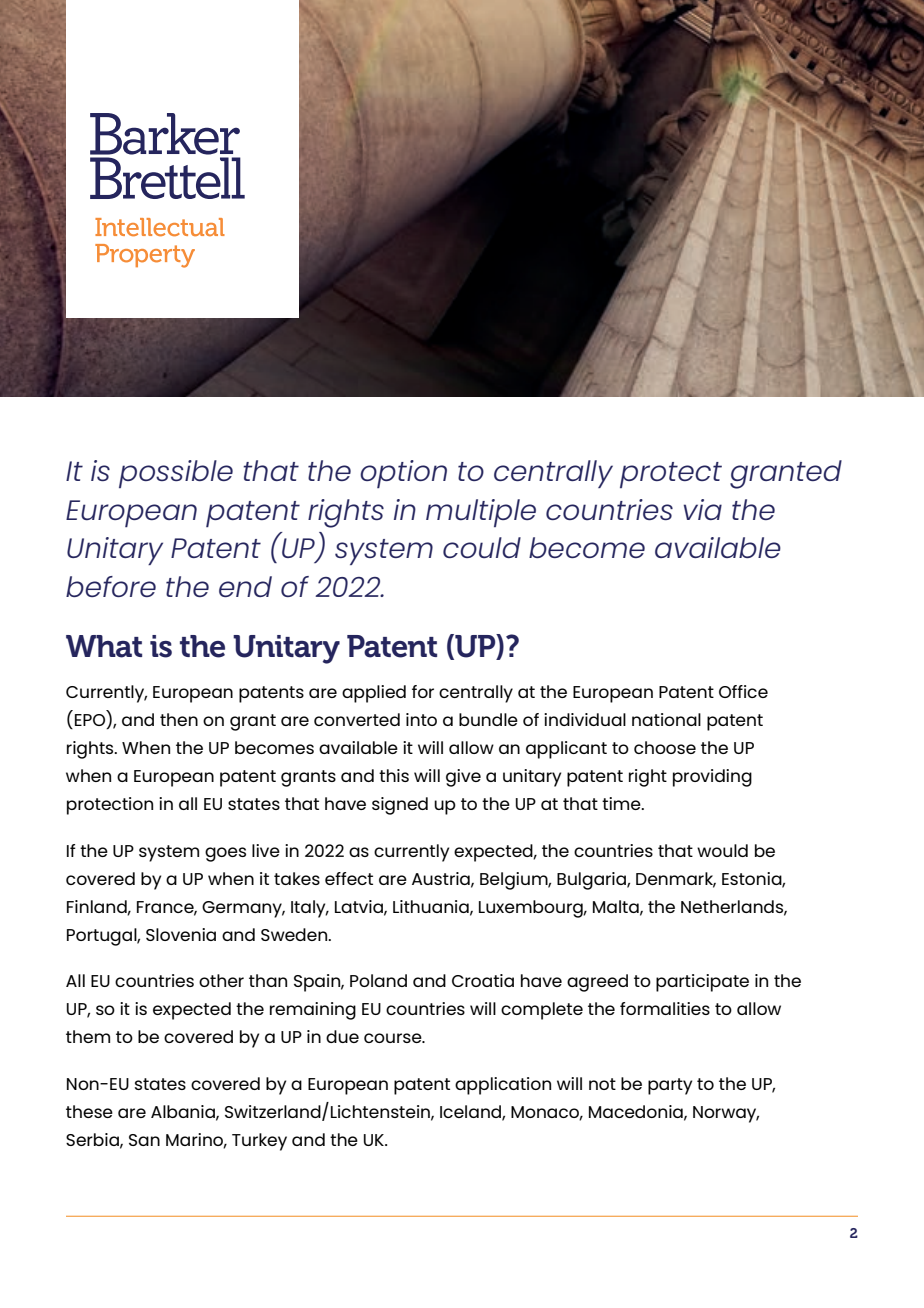 The image size is (924, 1308). I want to click on option, so click(403, 474).
